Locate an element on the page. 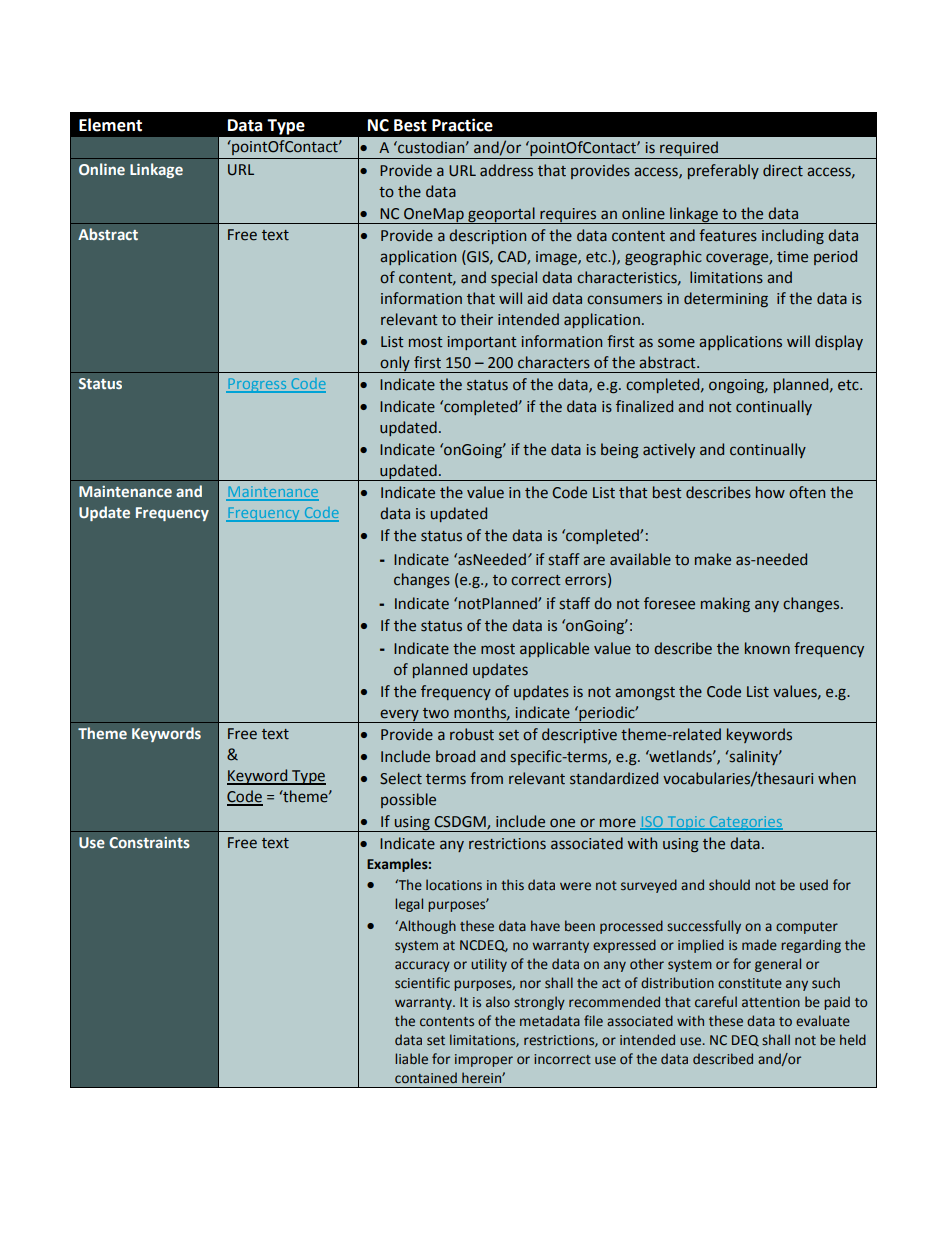 This document has height=1233, width=952. important is located at coordinates (482, 343).
